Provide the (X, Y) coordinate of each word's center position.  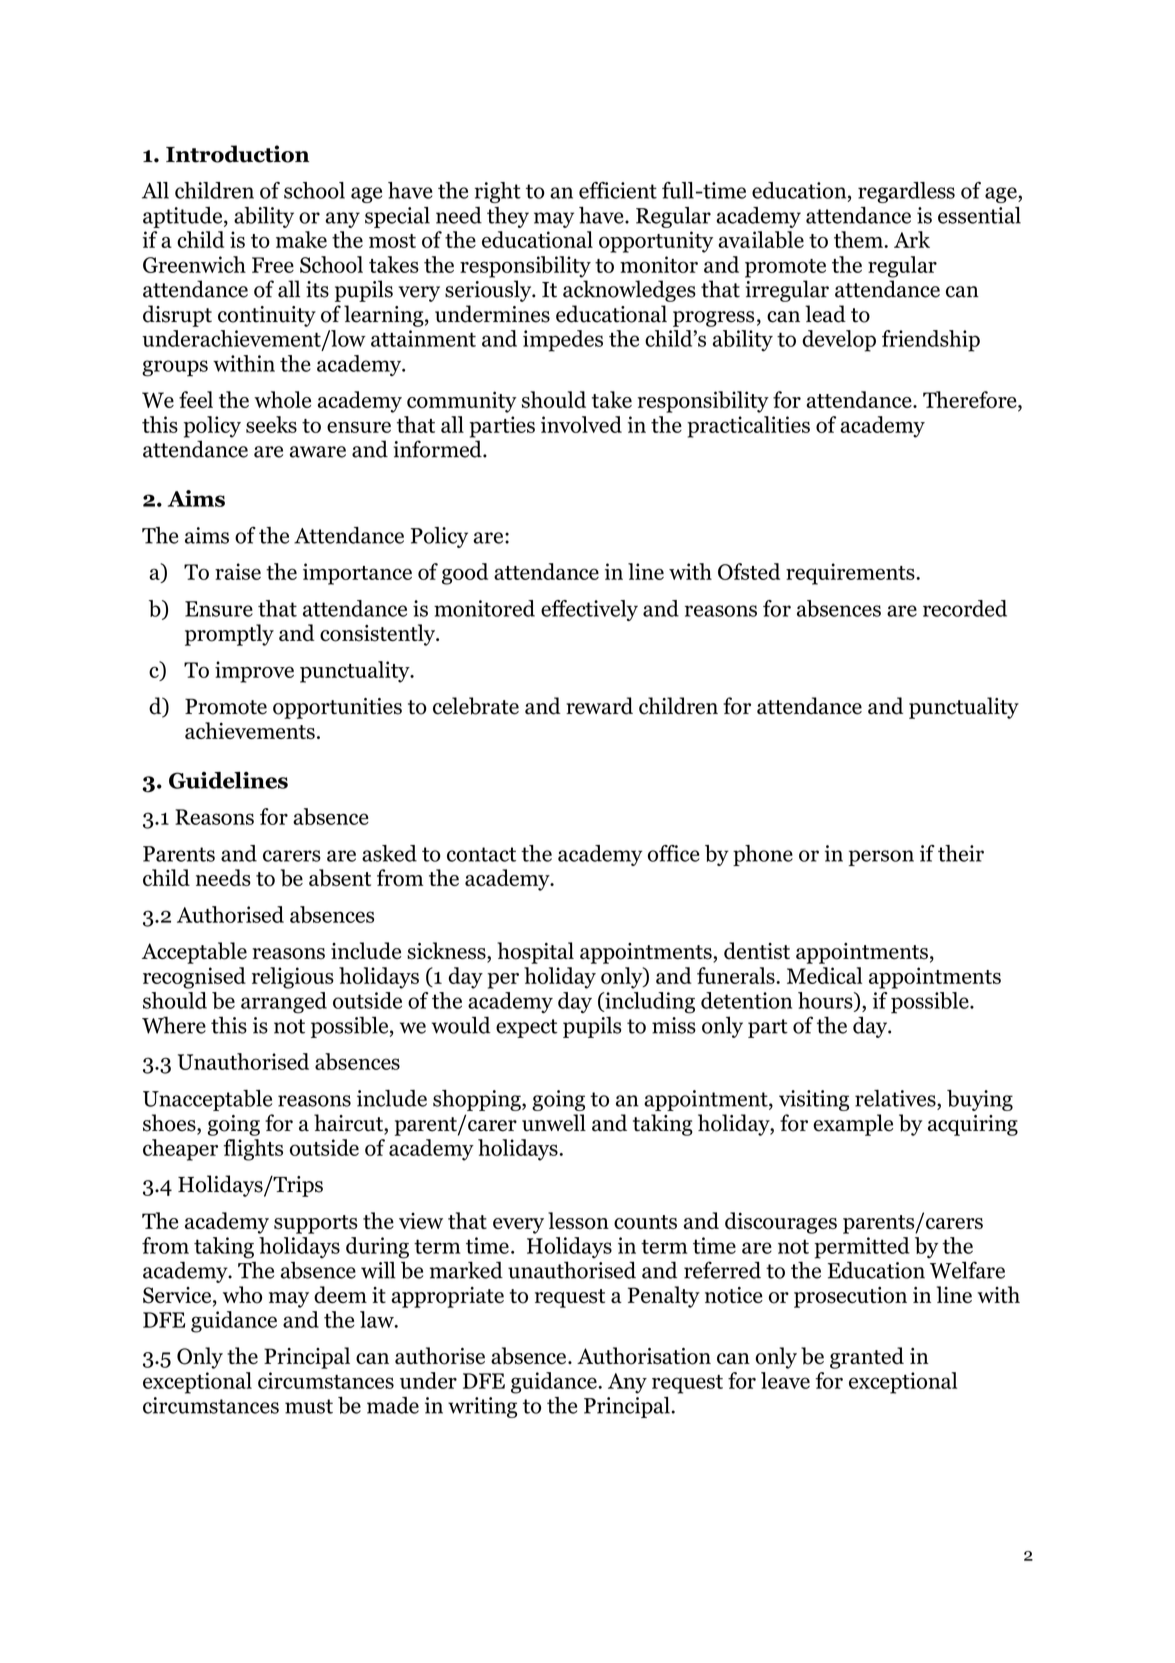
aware (318, 452)
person (881, 858)
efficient (618, 190)
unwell (554, 1123)
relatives (896, 1098)
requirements (851, 574)
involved (581, 424)
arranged (284, 1003)
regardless (906, 192)
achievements (250, 730)
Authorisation (644, 1356)
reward (599, 706)
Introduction (237, 154)
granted (867, 1358)
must (309, 1406)
